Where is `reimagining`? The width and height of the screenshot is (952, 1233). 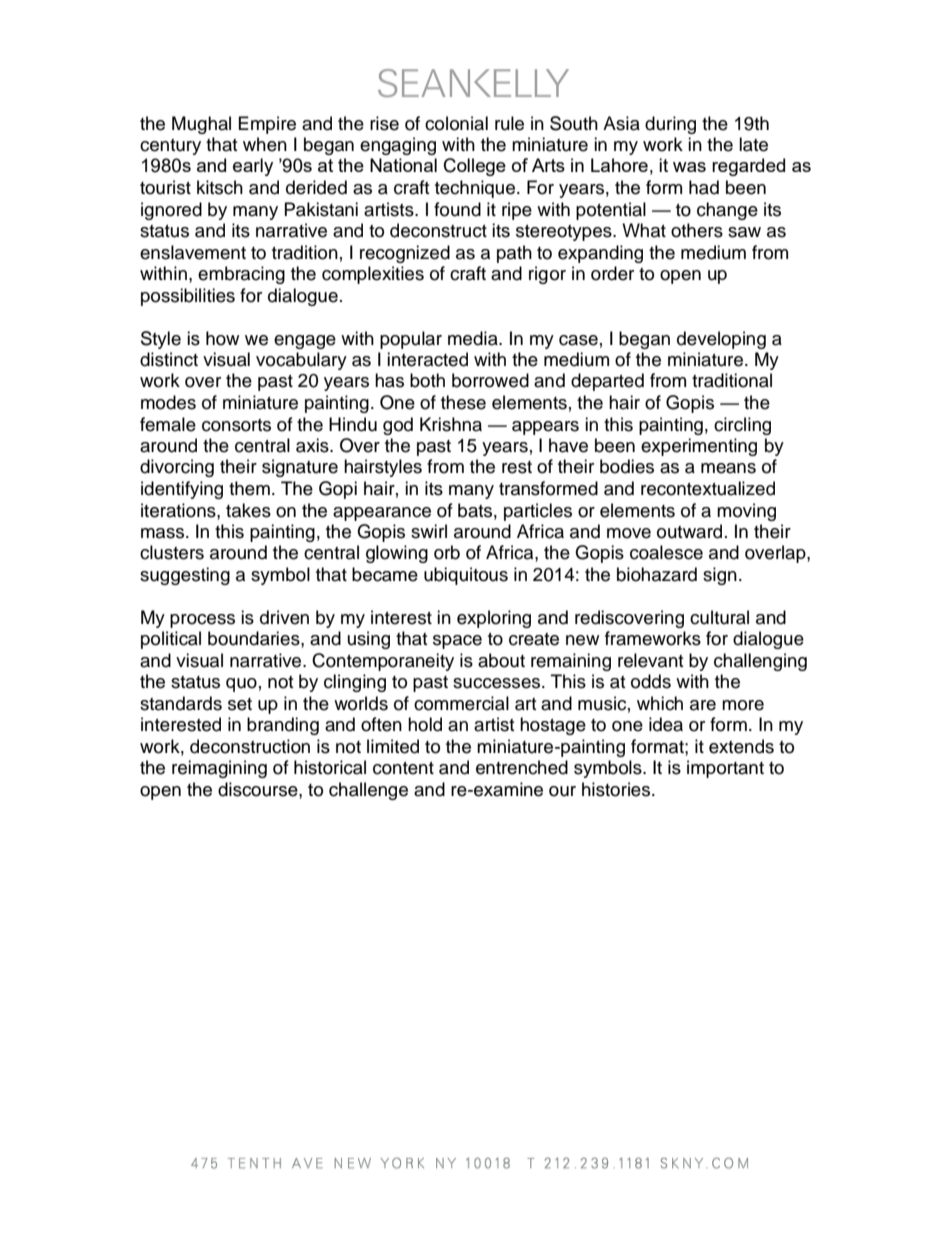
reimagining is located at coordinates (219, 769).
